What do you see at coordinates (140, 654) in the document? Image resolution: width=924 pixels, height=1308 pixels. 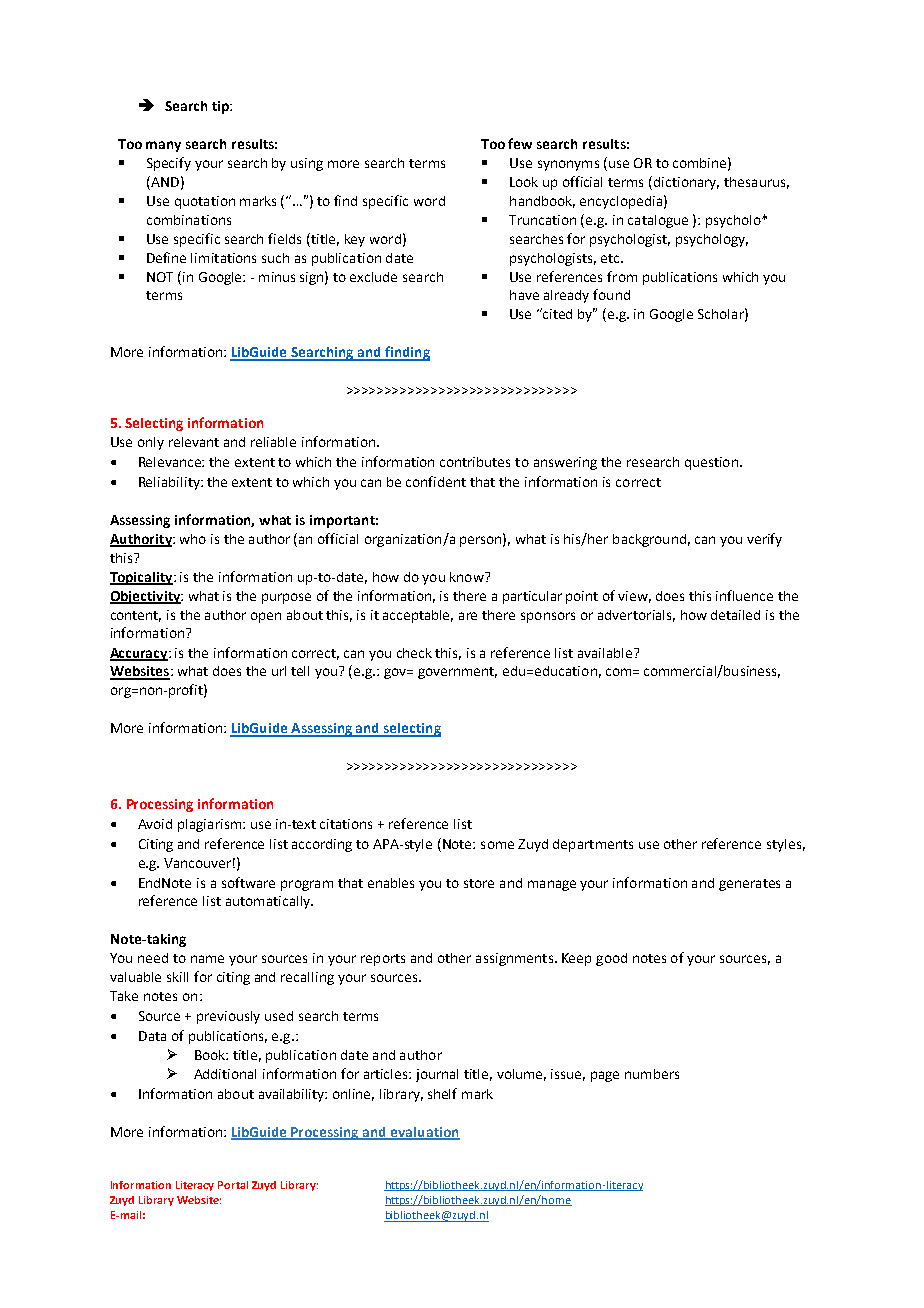 I see `Accuracy` at bounding box center [140, 654].
